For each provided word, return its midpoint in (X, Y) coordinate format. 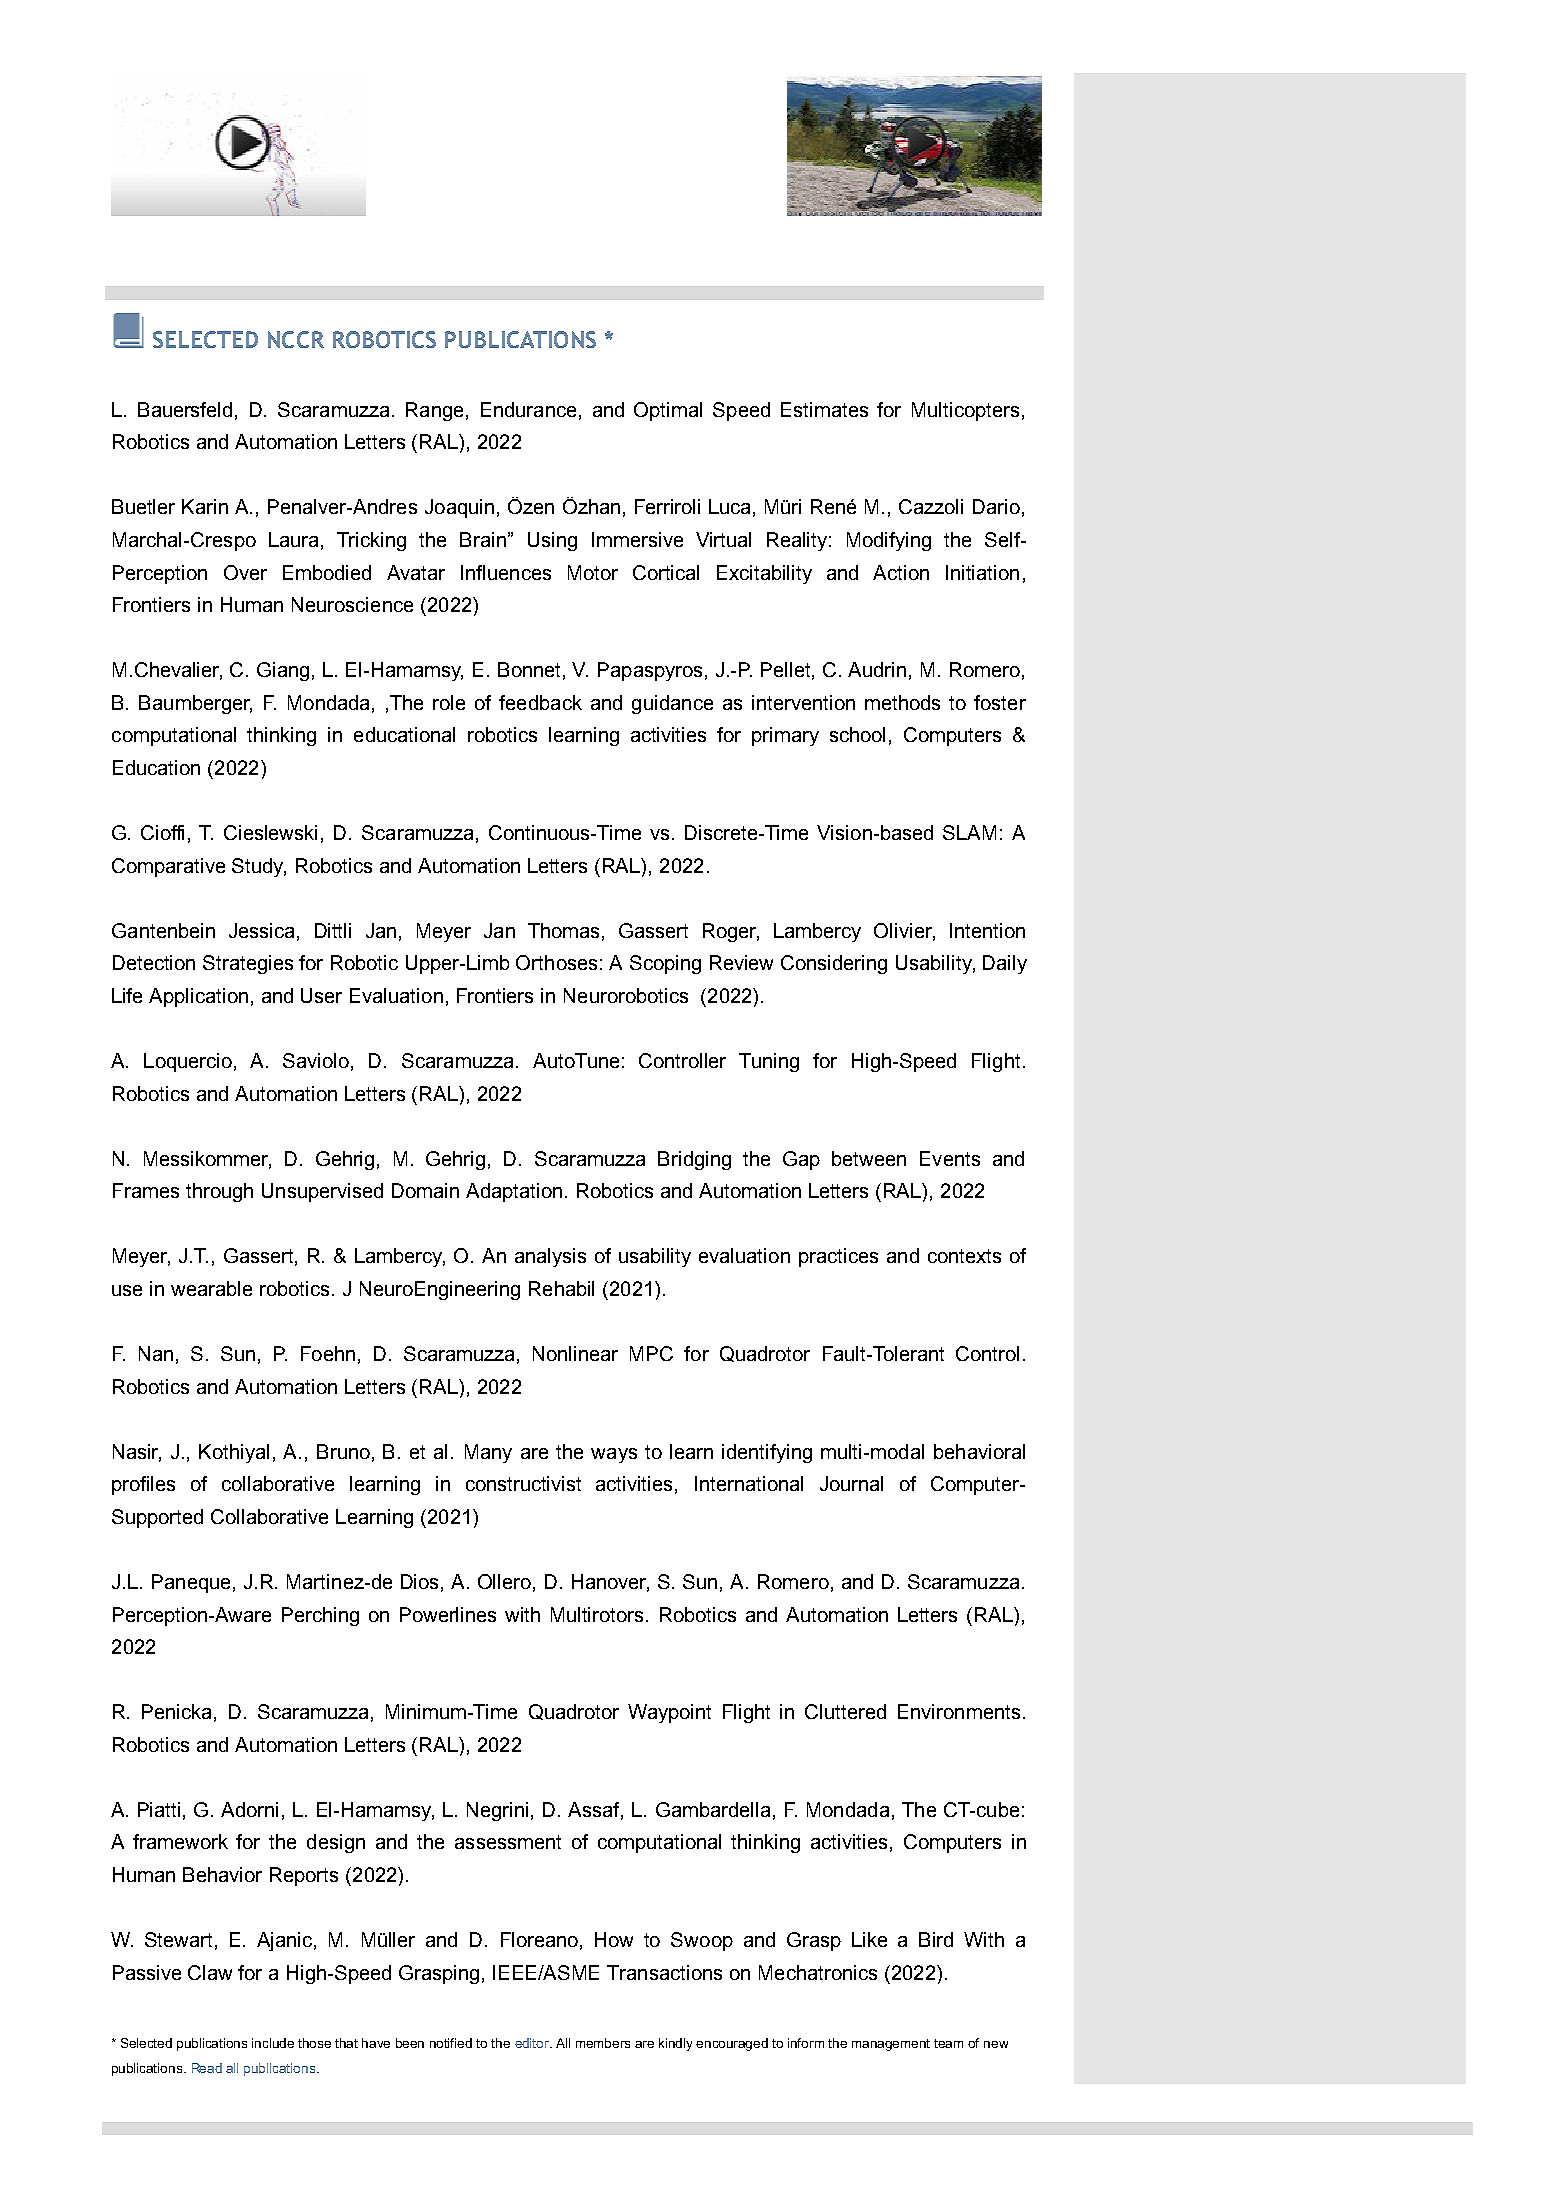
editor (533, 2043)
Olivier (904, 931)
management (891, 2045)
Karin (205, 506)
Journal (851, 1483)
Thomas (565, 931)
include (273, 2043)
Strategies (248, 964)
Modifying (889, 541)
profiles (143, 1485)
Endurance (528, 409)
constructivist (523, 1483)
